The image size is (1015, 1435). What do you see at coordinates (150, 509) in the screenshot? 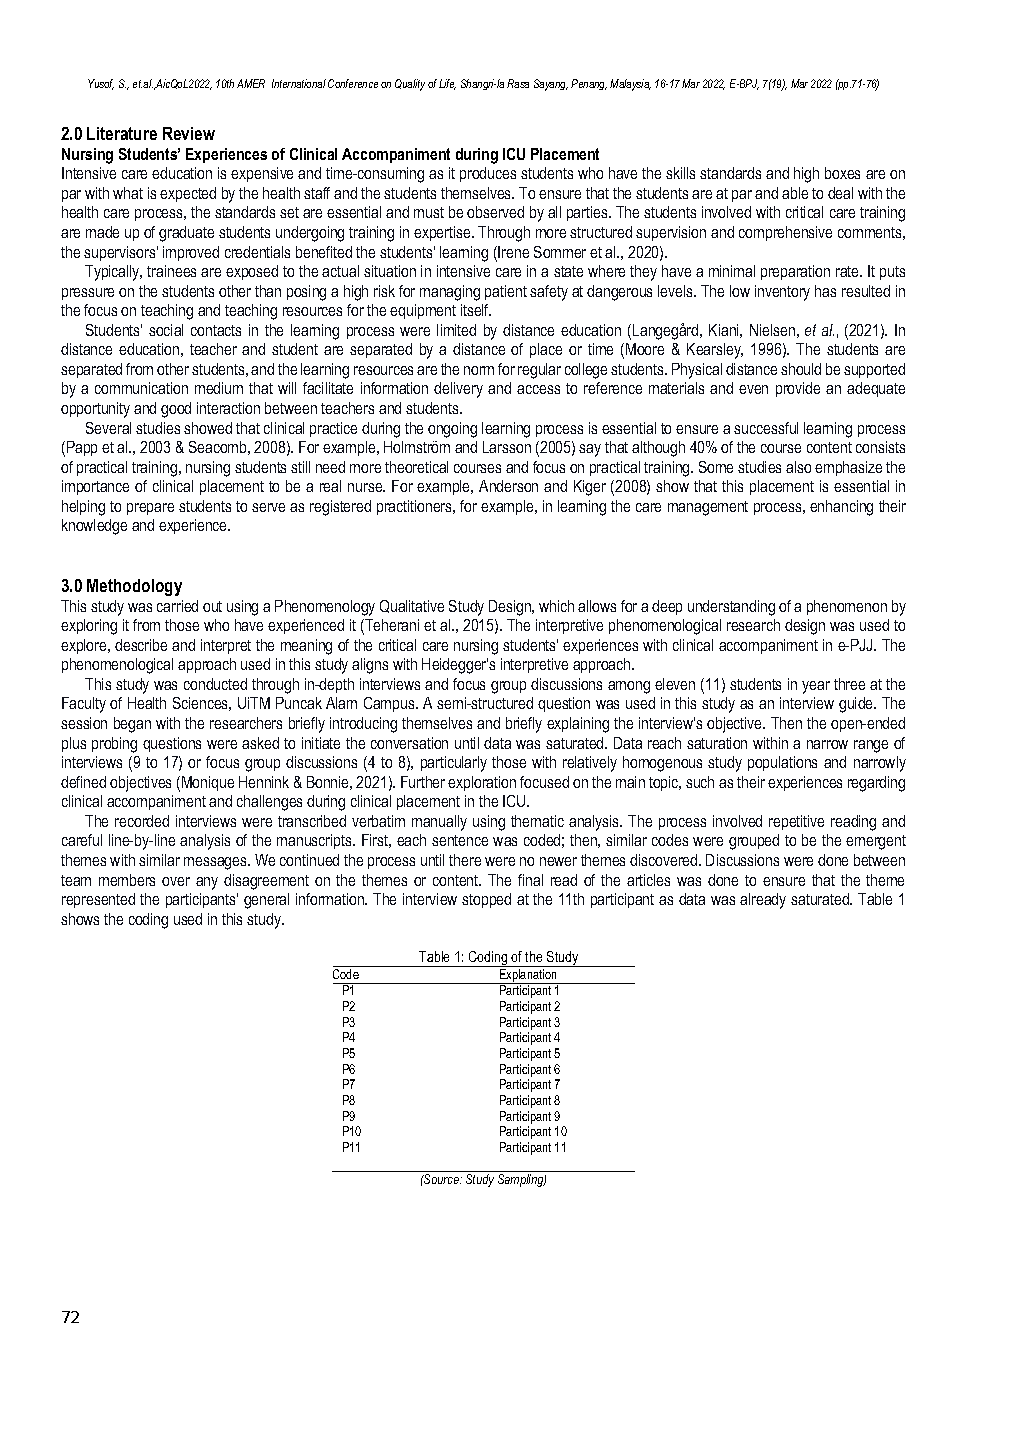
I see `prepare` at bounding box center [150, 509].
